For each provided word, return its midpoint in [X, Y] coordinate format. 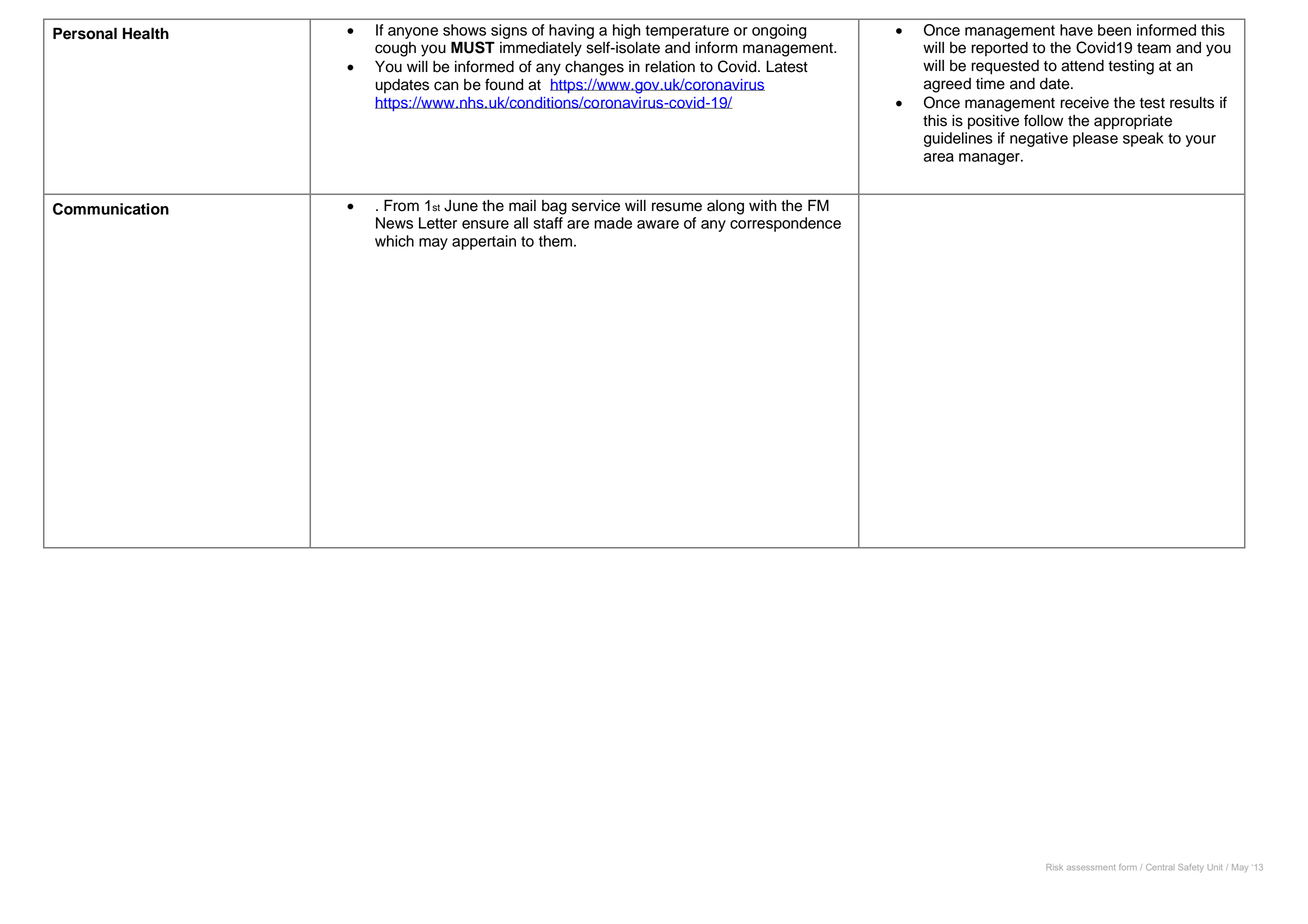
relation [670, 67]
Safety [1191, 868]
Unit [1215, 867]
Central [1160, 867]
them [555, 241]
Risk [1054, 867]
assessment [1091, 867]
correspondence [785, 224]
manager [990, 159]
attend [1082, 66]
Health [146, 33]
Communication [111, 209]
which [394, 241]
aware [658, 224]
